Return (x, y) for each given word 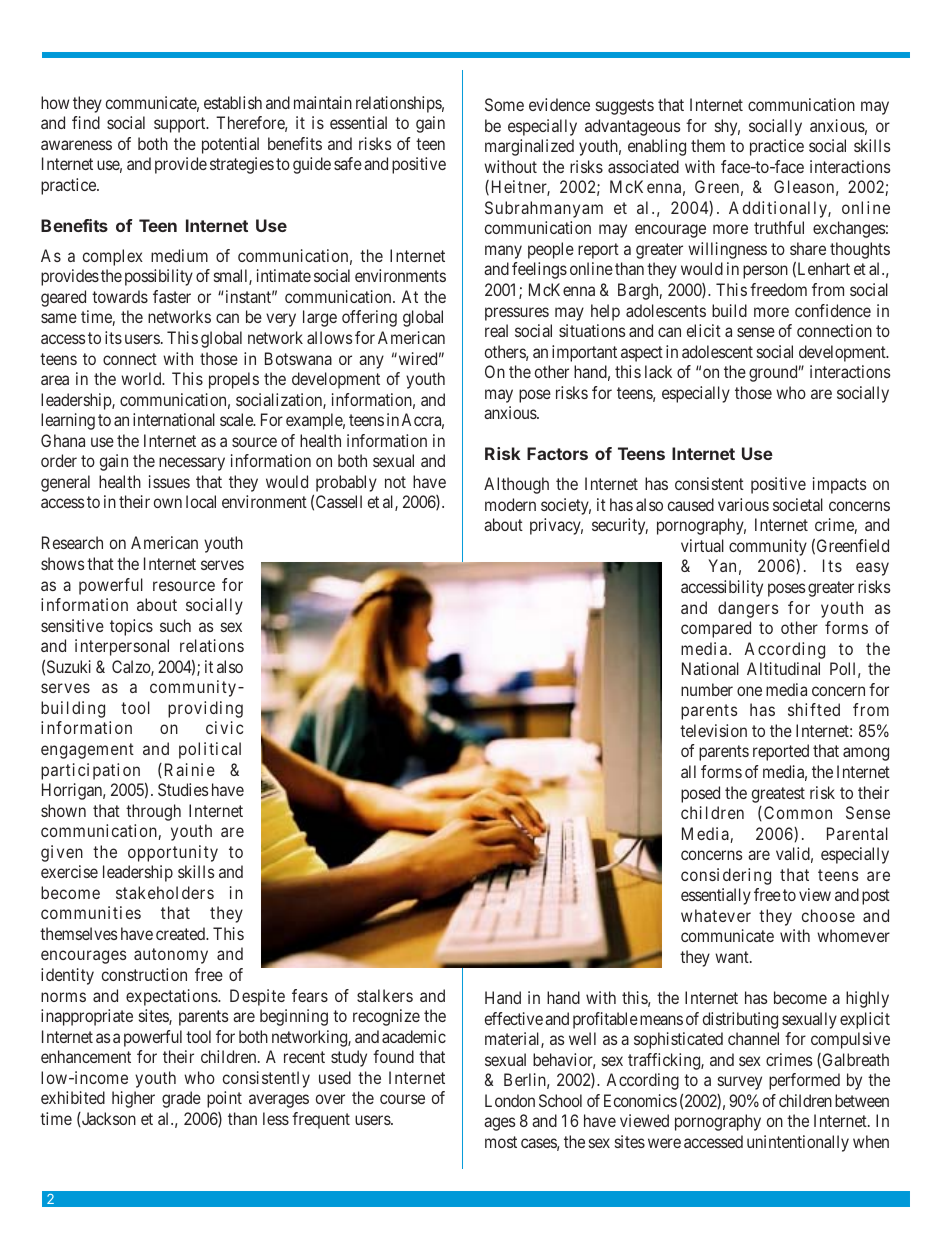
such (175, 625)
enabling (657, 147)
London (510, 1100)
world (142, 378)
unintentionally (798, 1143)
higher (133, 1099)
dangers (748, 609)
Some (504, 104)
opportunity (173, 853)
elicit (704, 330)
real (496, 330)
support (181, 125)
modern (510, 504)
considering (726, 876)
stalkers (385, 995)
